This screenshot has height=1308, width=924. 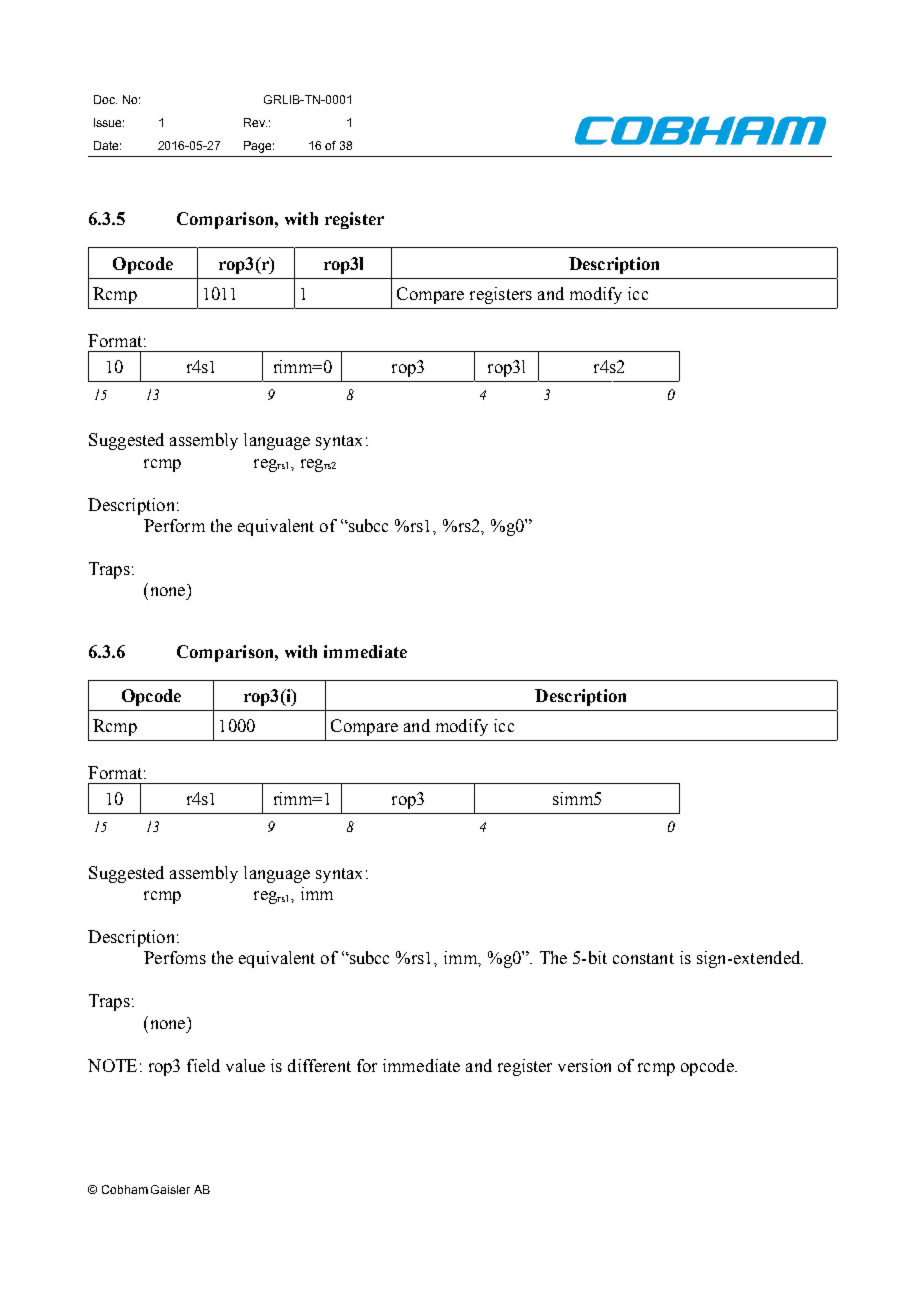 What do you see at coordinates (255, 122) in the screenshot?
I see `Rev` at bounding box center [255, 122].
